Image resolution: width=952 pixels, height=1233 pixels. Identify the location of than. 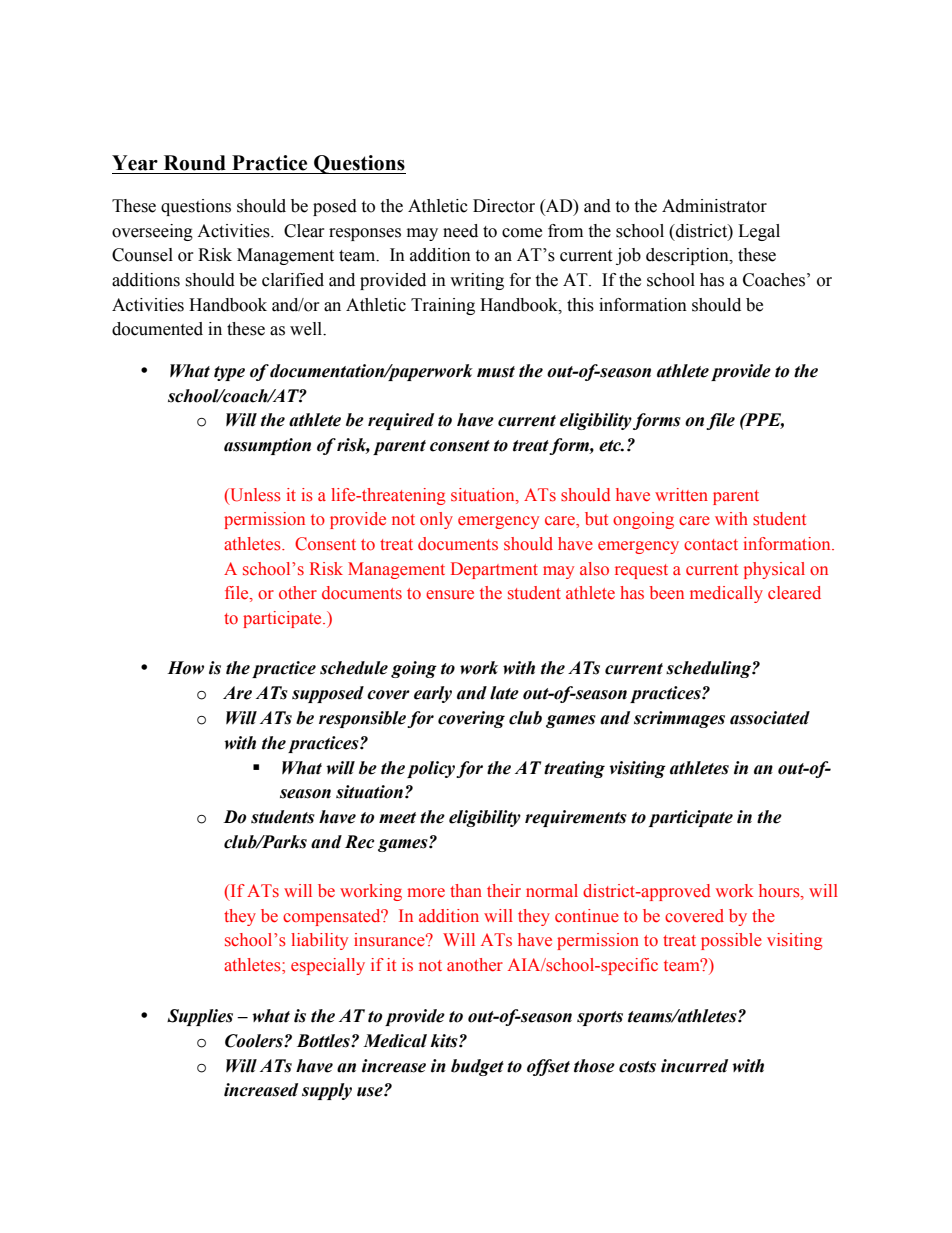
(466, 890).
